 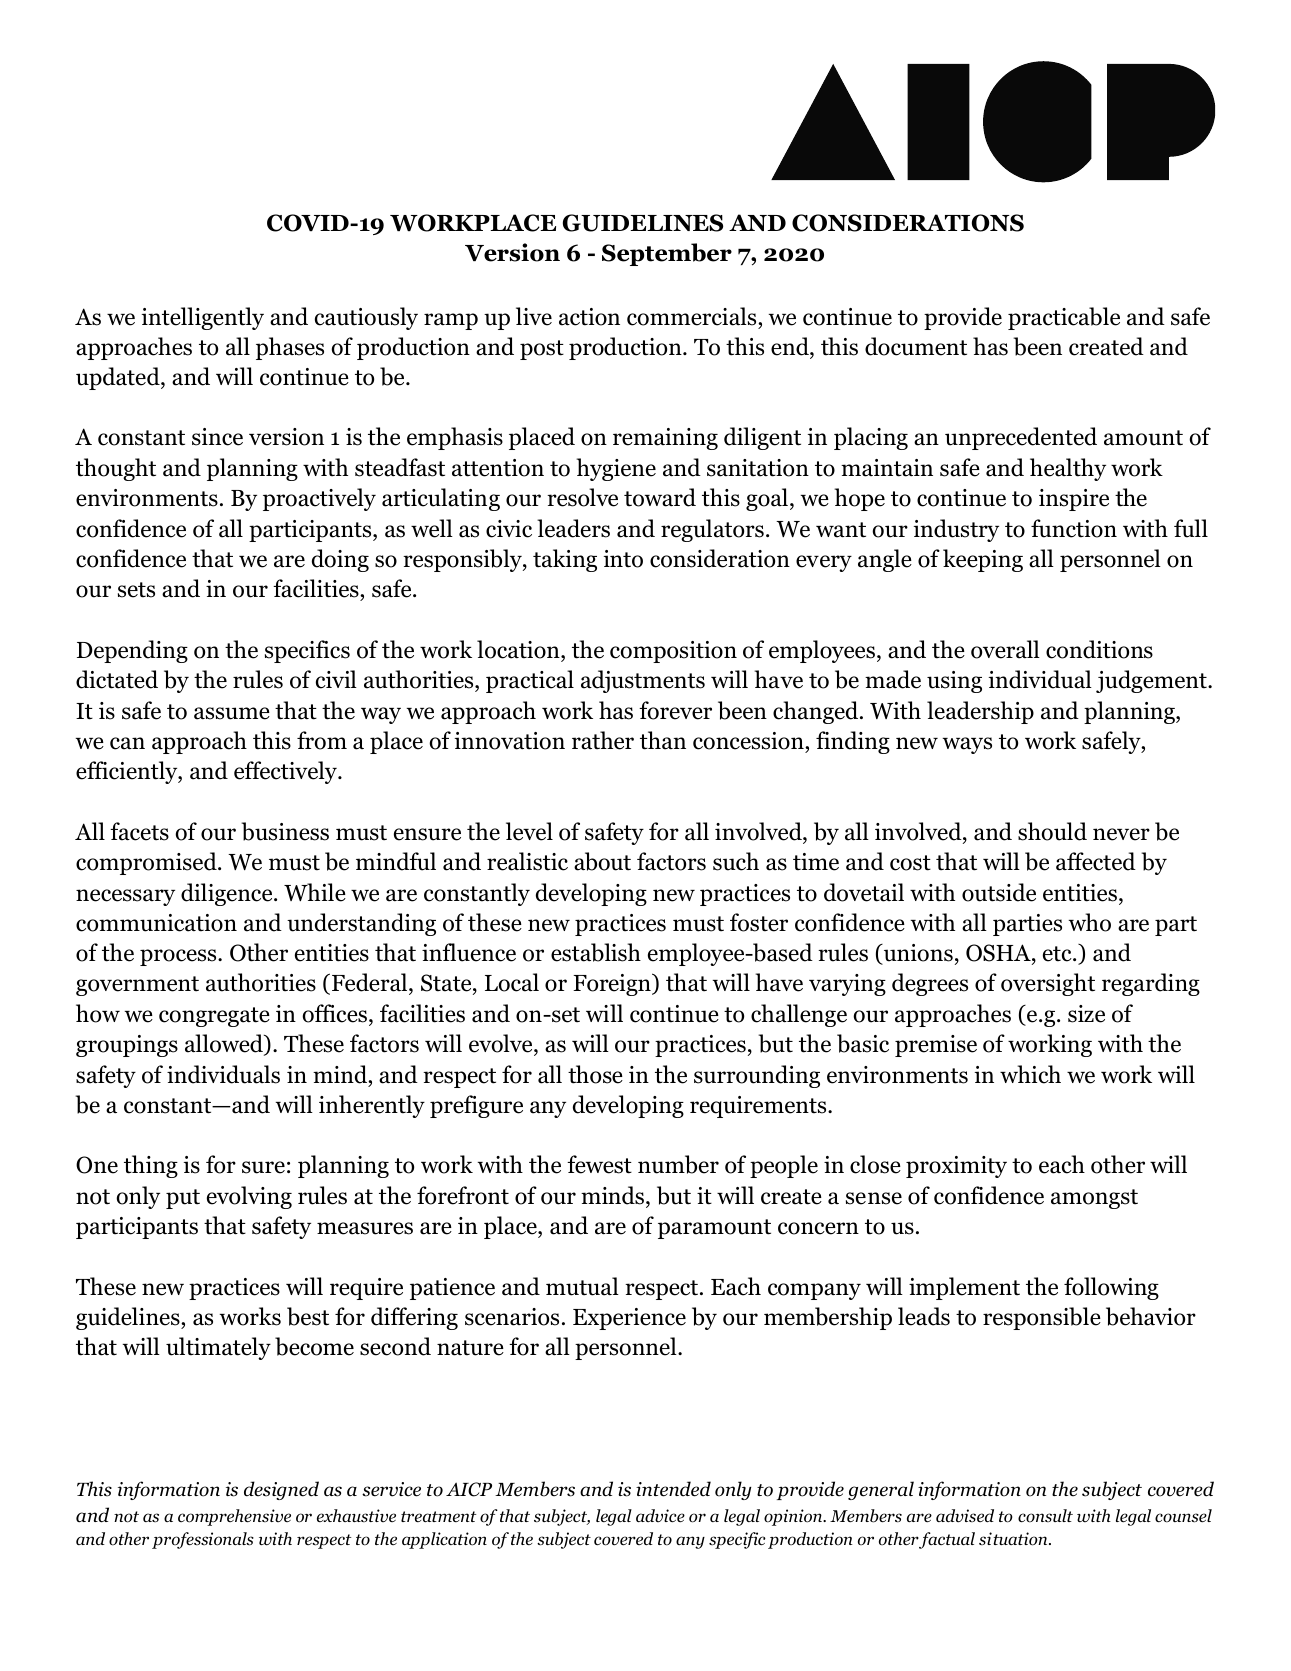 What do you see at coordinates (983, 560) in the image?
I see `keeping` at bounding box center [983, 560].
